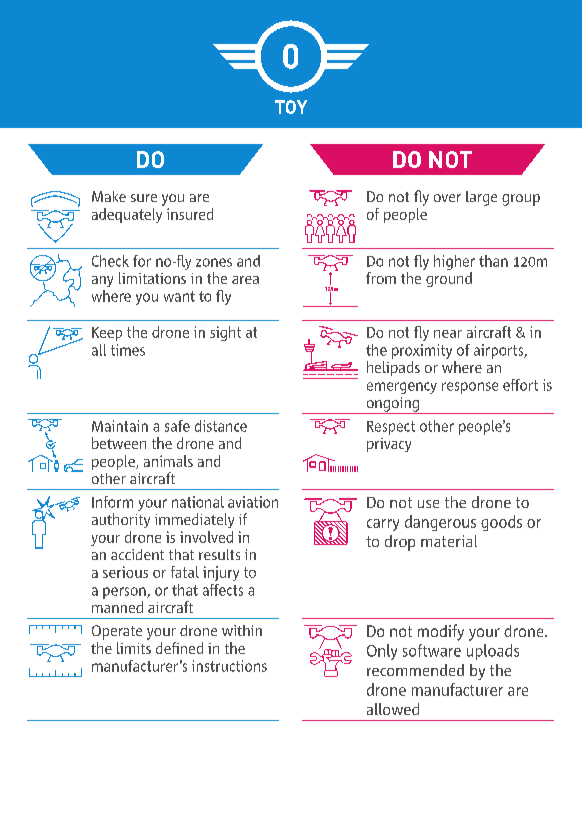  I want to click on large, so click(481, 198).
